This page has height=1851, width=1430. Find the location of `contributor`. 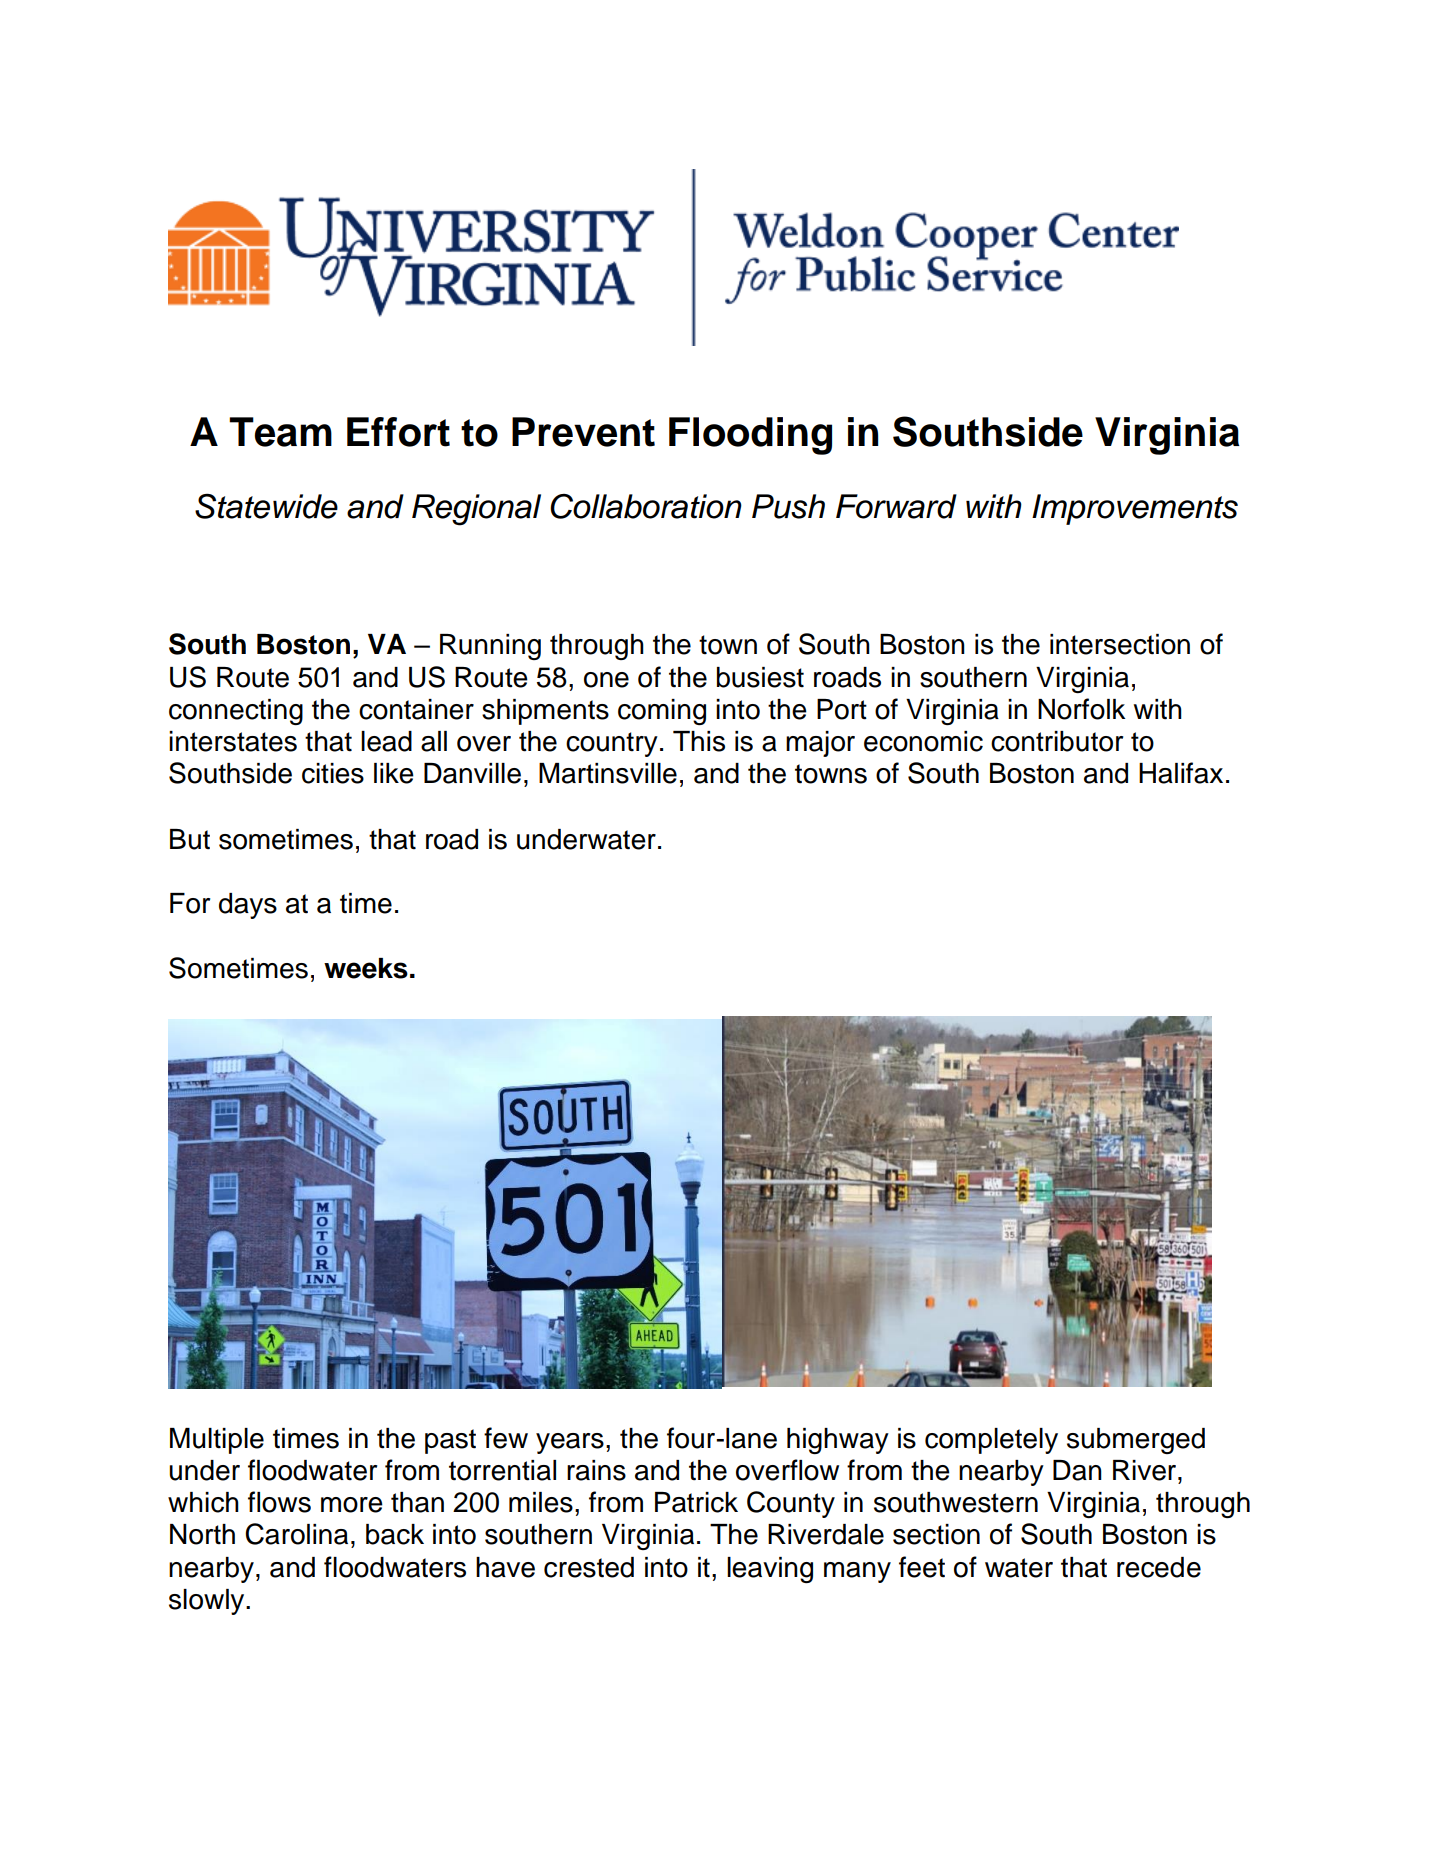

contributor is located at coordinates (1057, 741).
